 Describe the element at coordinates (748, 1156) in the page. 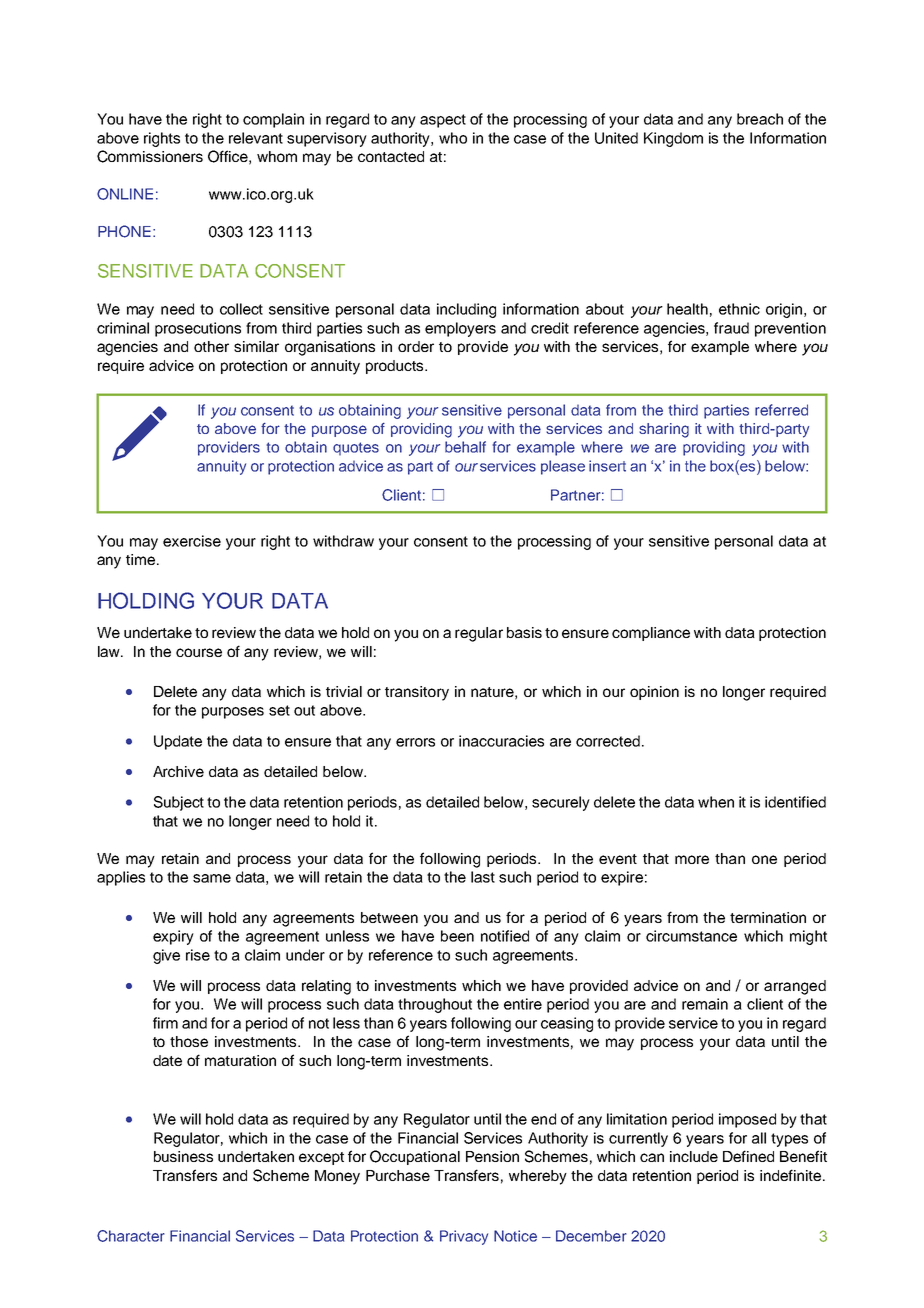

I see `Defined` at that location.
